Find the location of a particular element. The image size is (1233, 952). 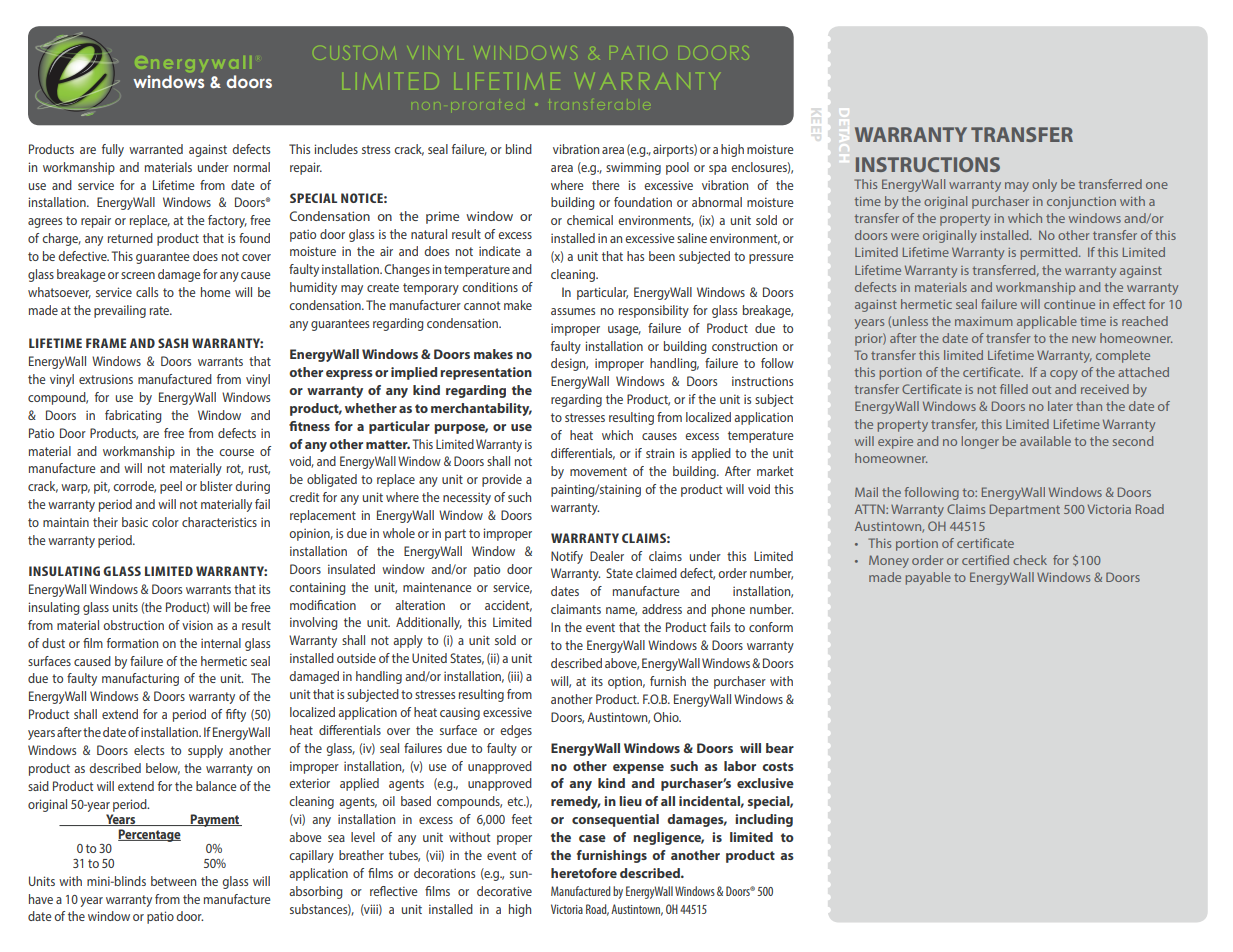

only is located at coordinates (1044, 185).
